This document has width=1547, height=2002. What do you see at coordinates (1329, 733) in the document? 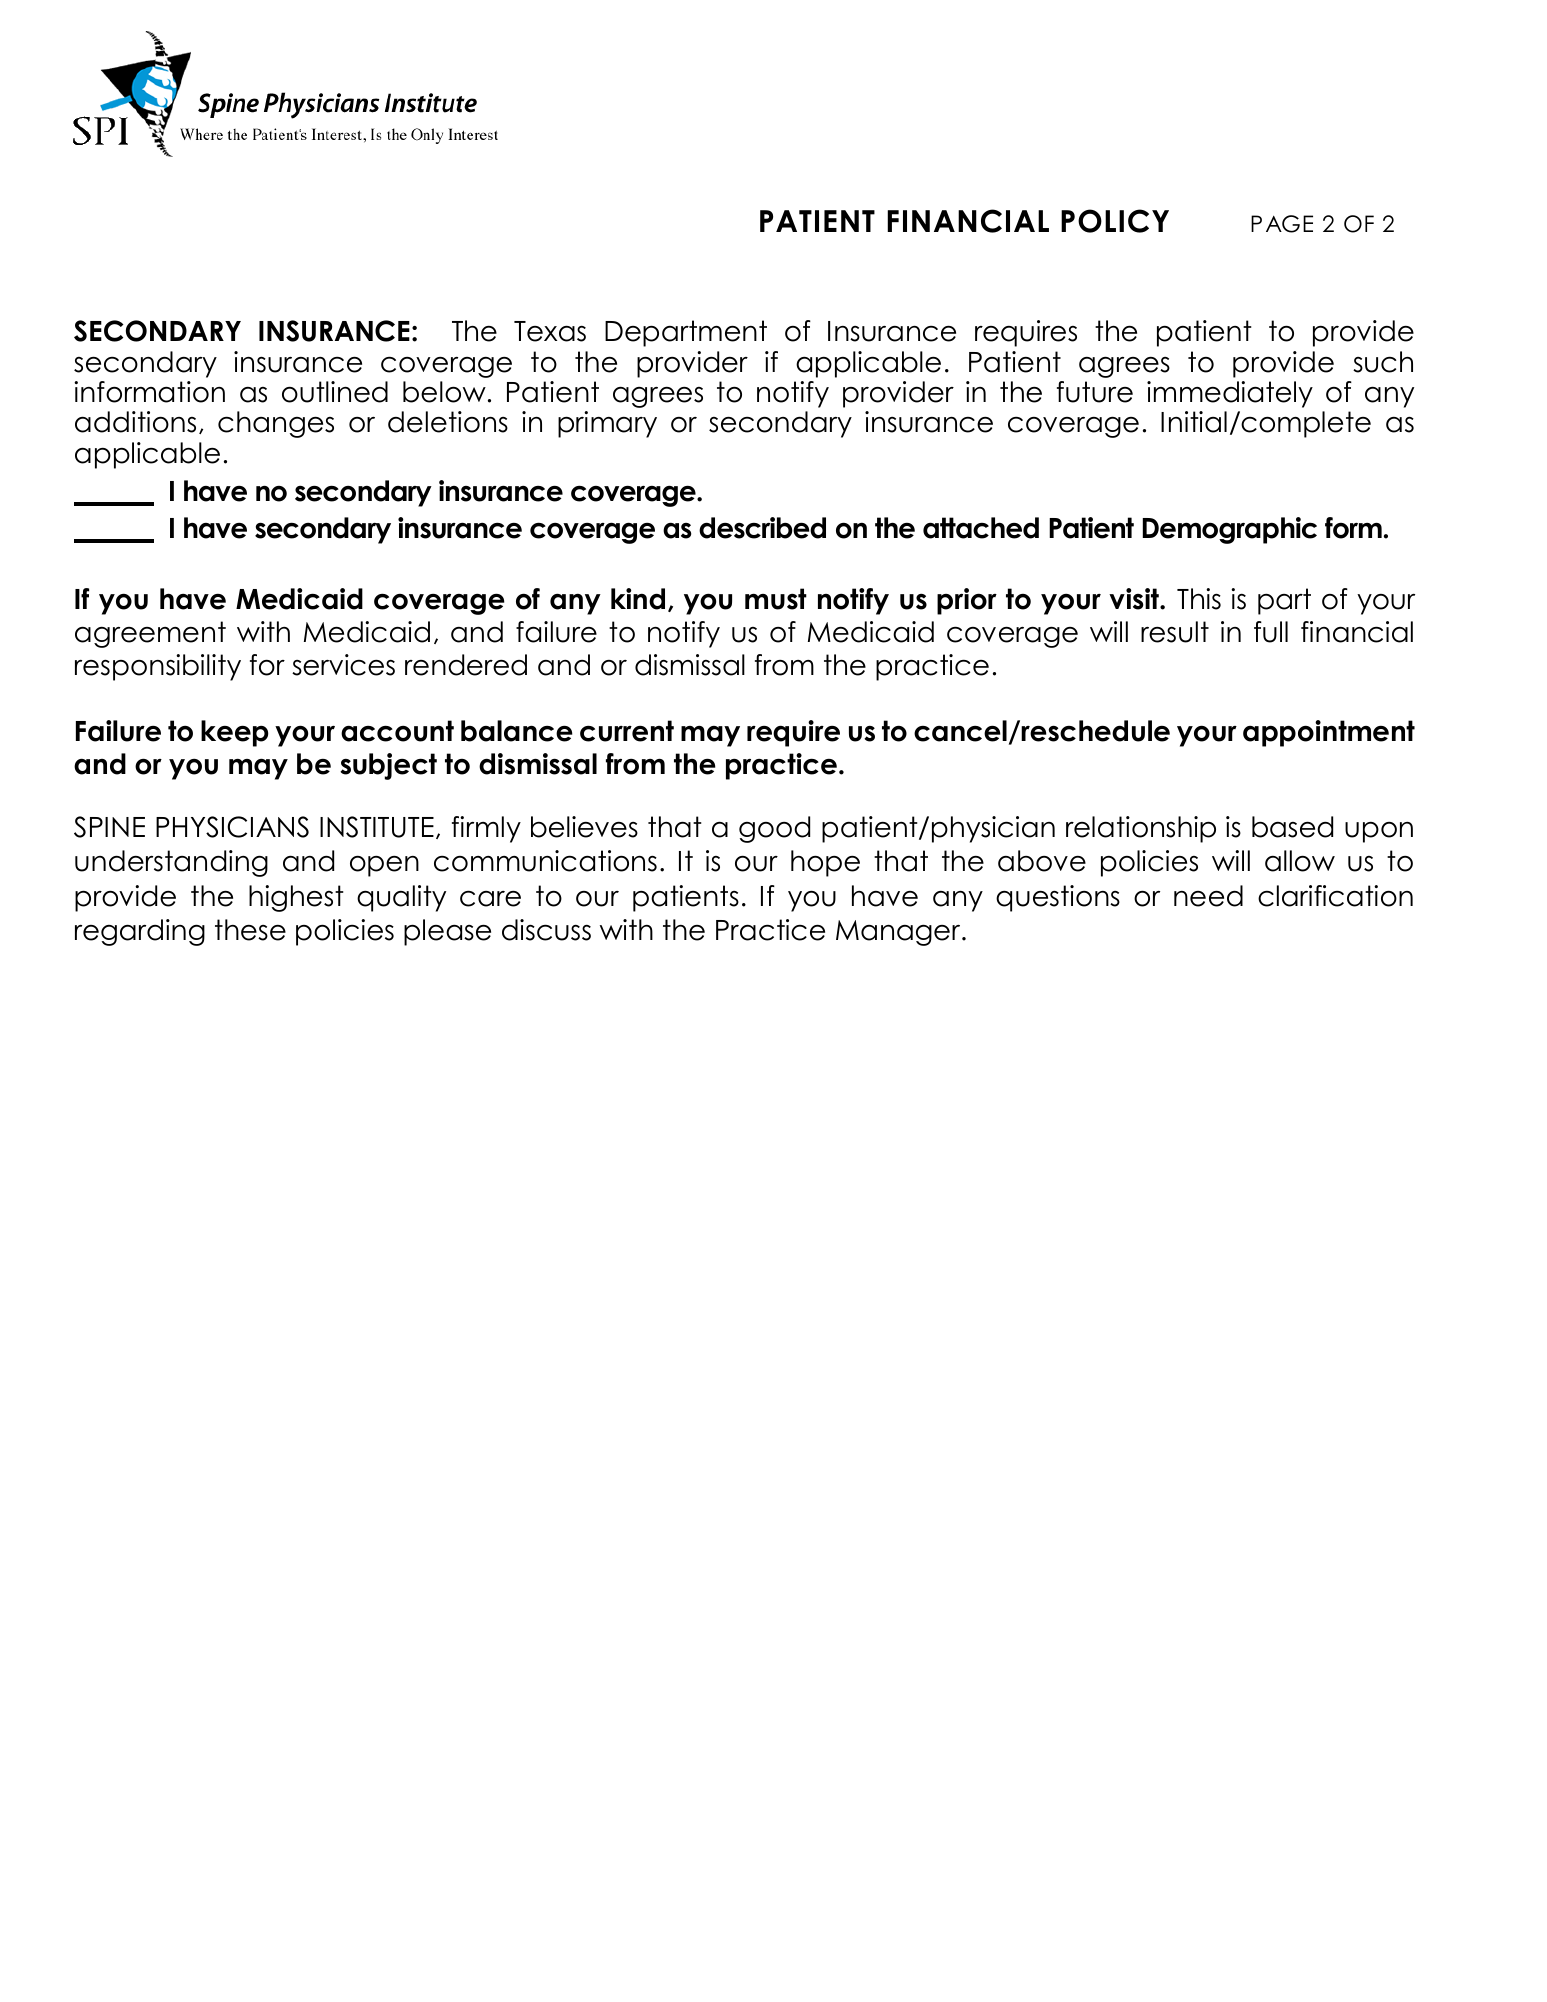
I see `appointment` at bounding box center [1329, 733].
